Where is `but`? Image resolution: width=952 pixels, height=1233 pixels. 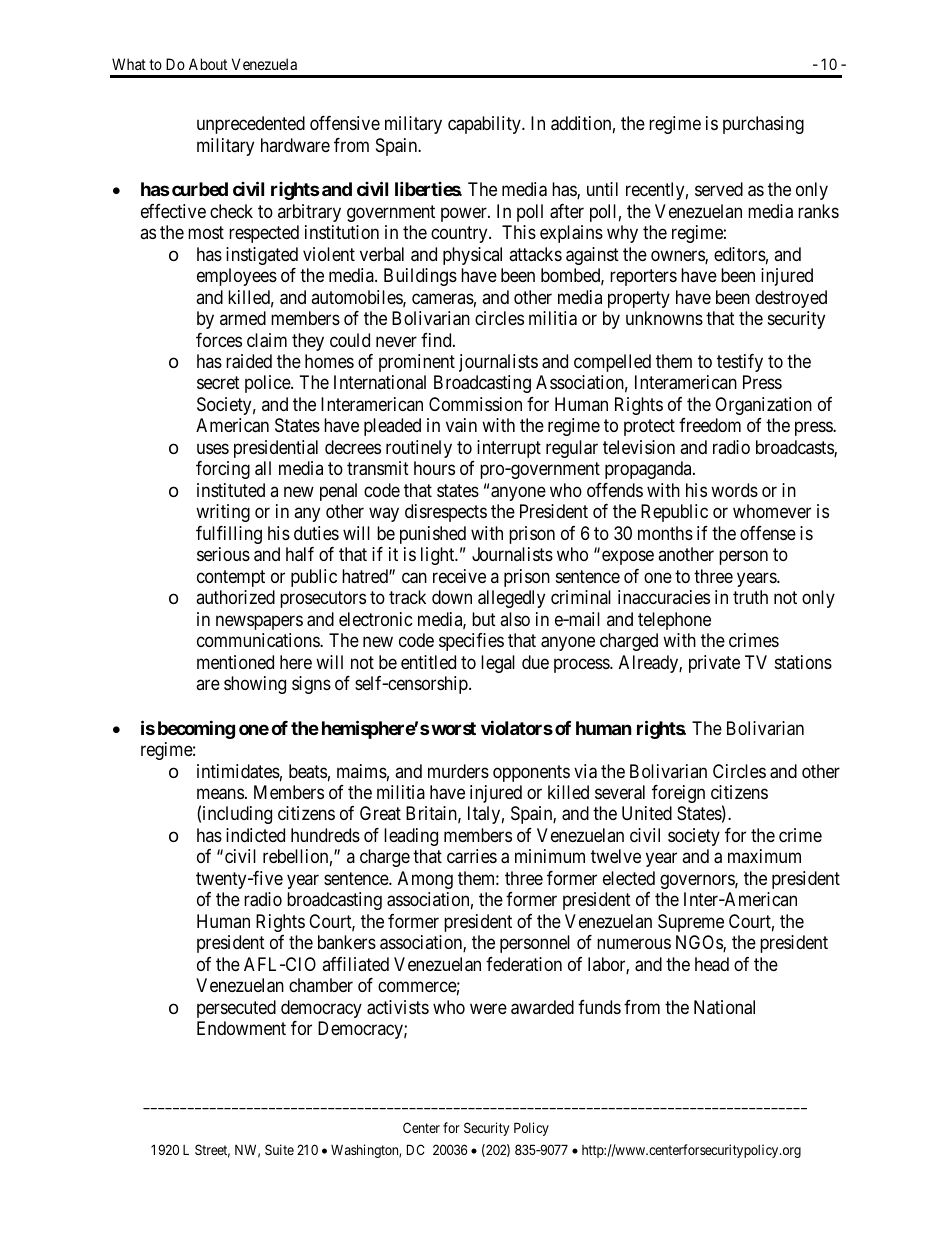 but is located at coordinates (484, 619).
